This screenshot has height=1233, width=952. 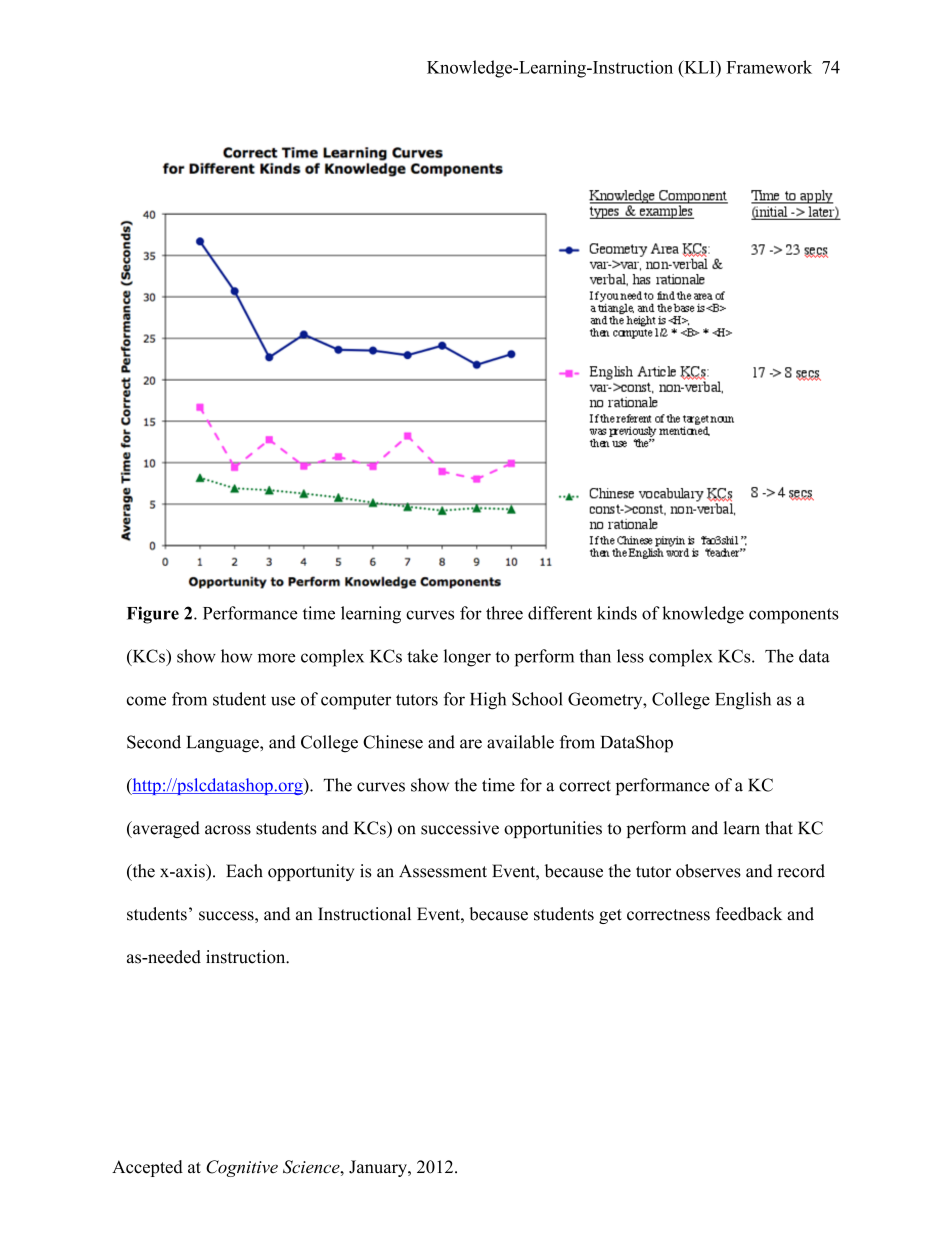 What do you see at coordinates (699, 67) in the screenshot?
I see `KLI` at bounding box center [699, 67].
